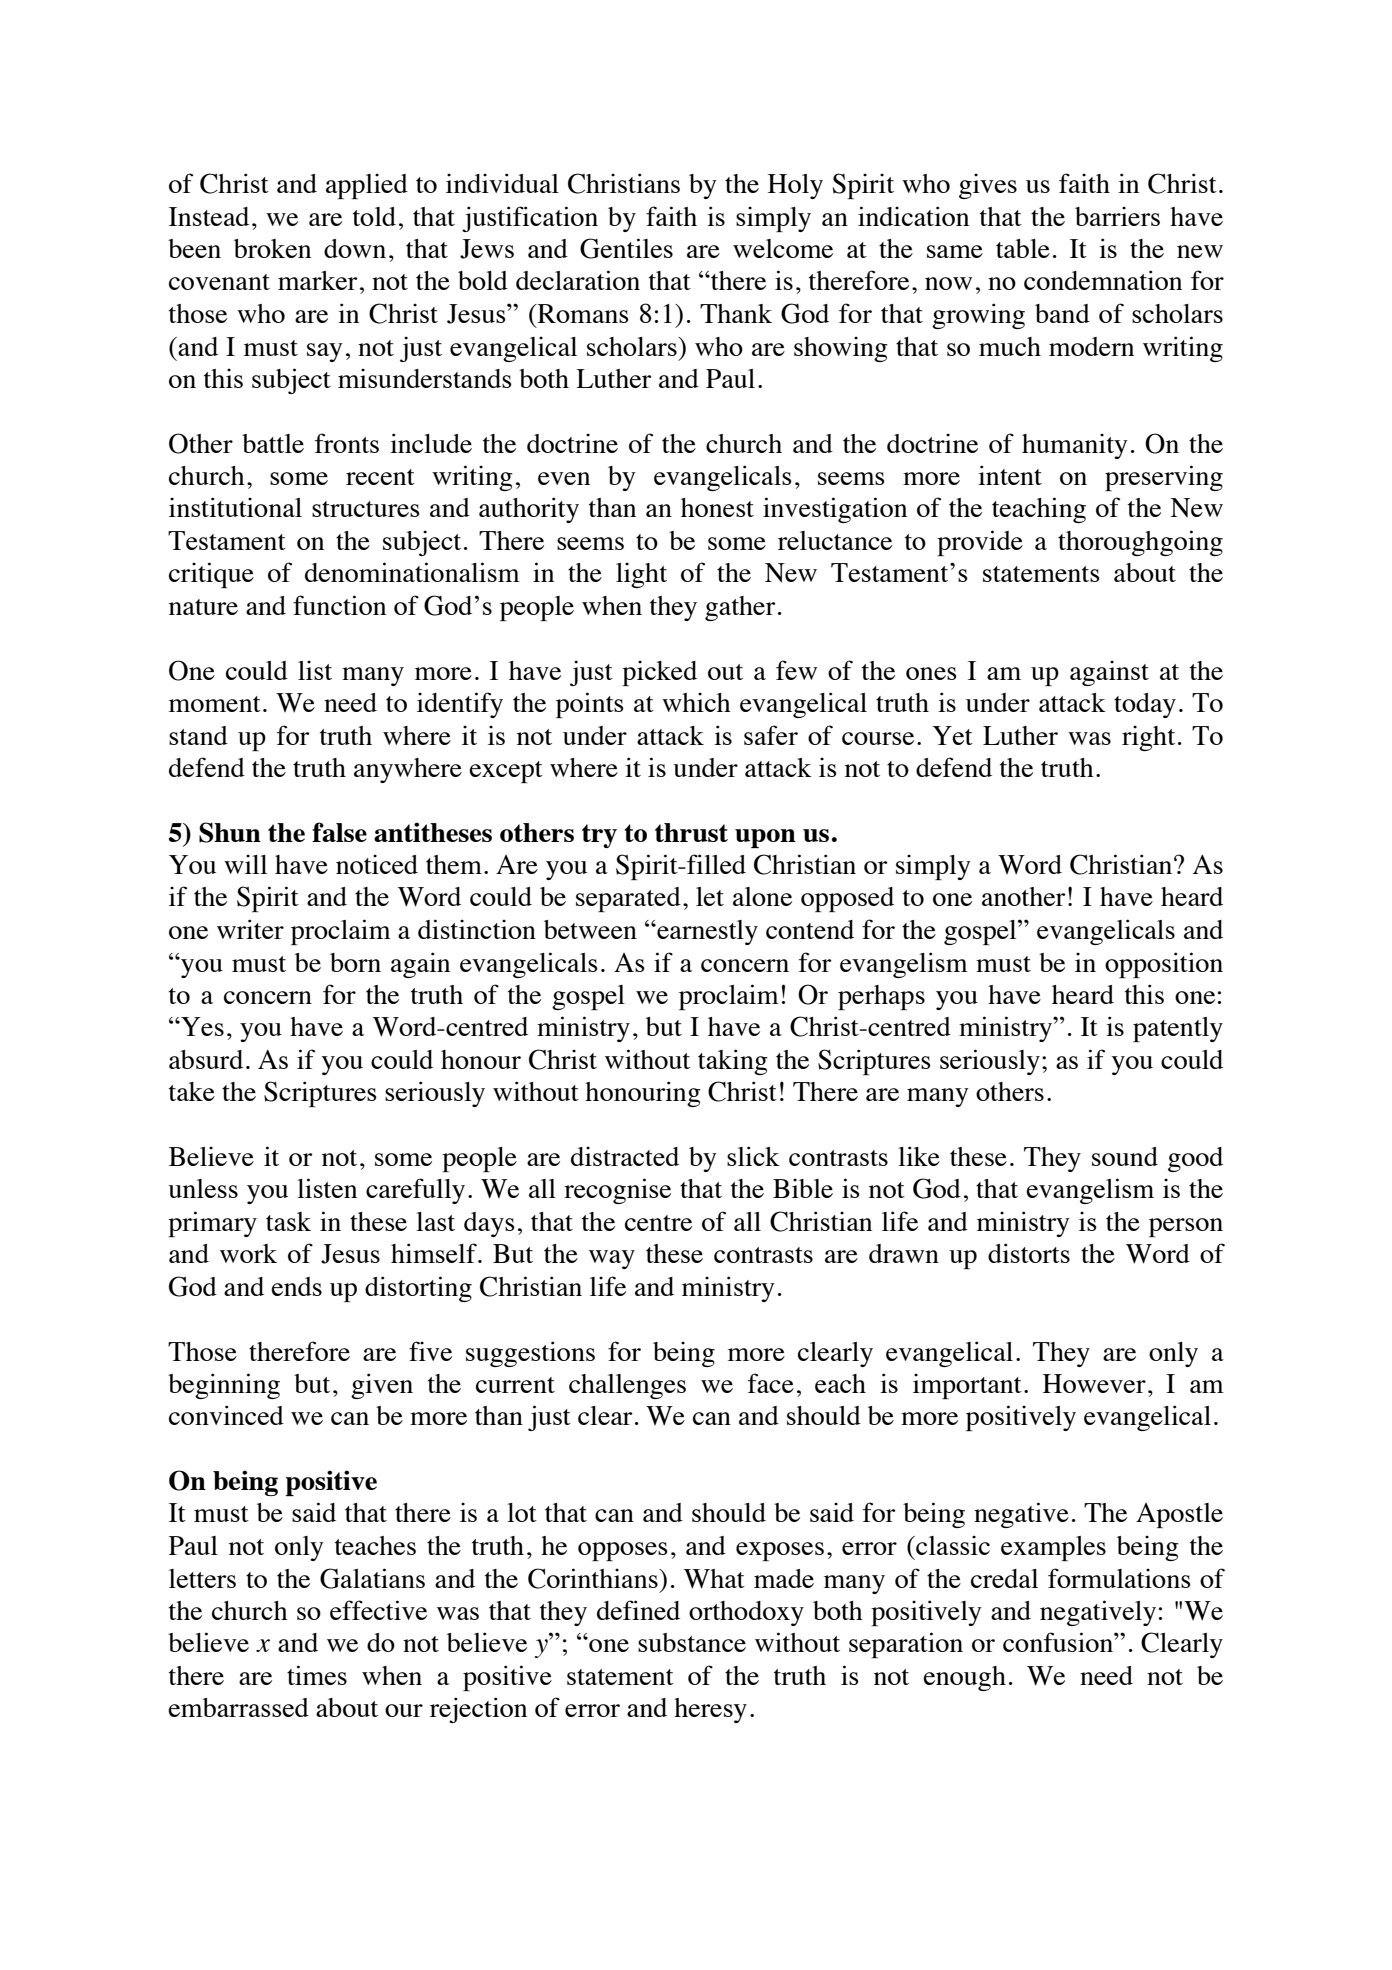 The width and height of the page is (1392, 1970). What do you see at coordinates (317, 1675) in the page?
I see `times` at bounding box center [317, 1675].
